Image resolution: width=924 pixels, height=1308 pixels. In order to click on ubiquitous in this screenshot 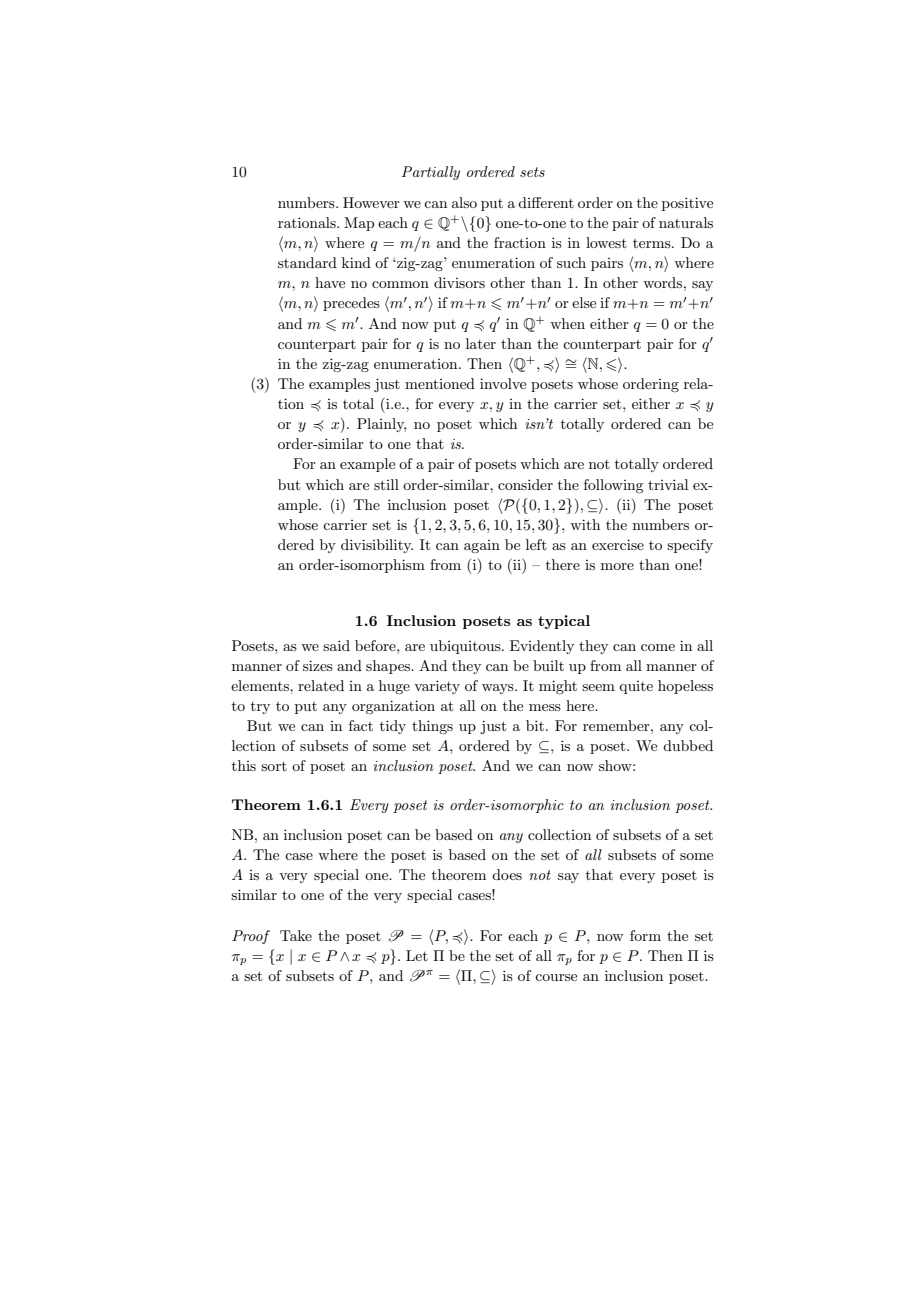, I will do `click(466, 647)`.
